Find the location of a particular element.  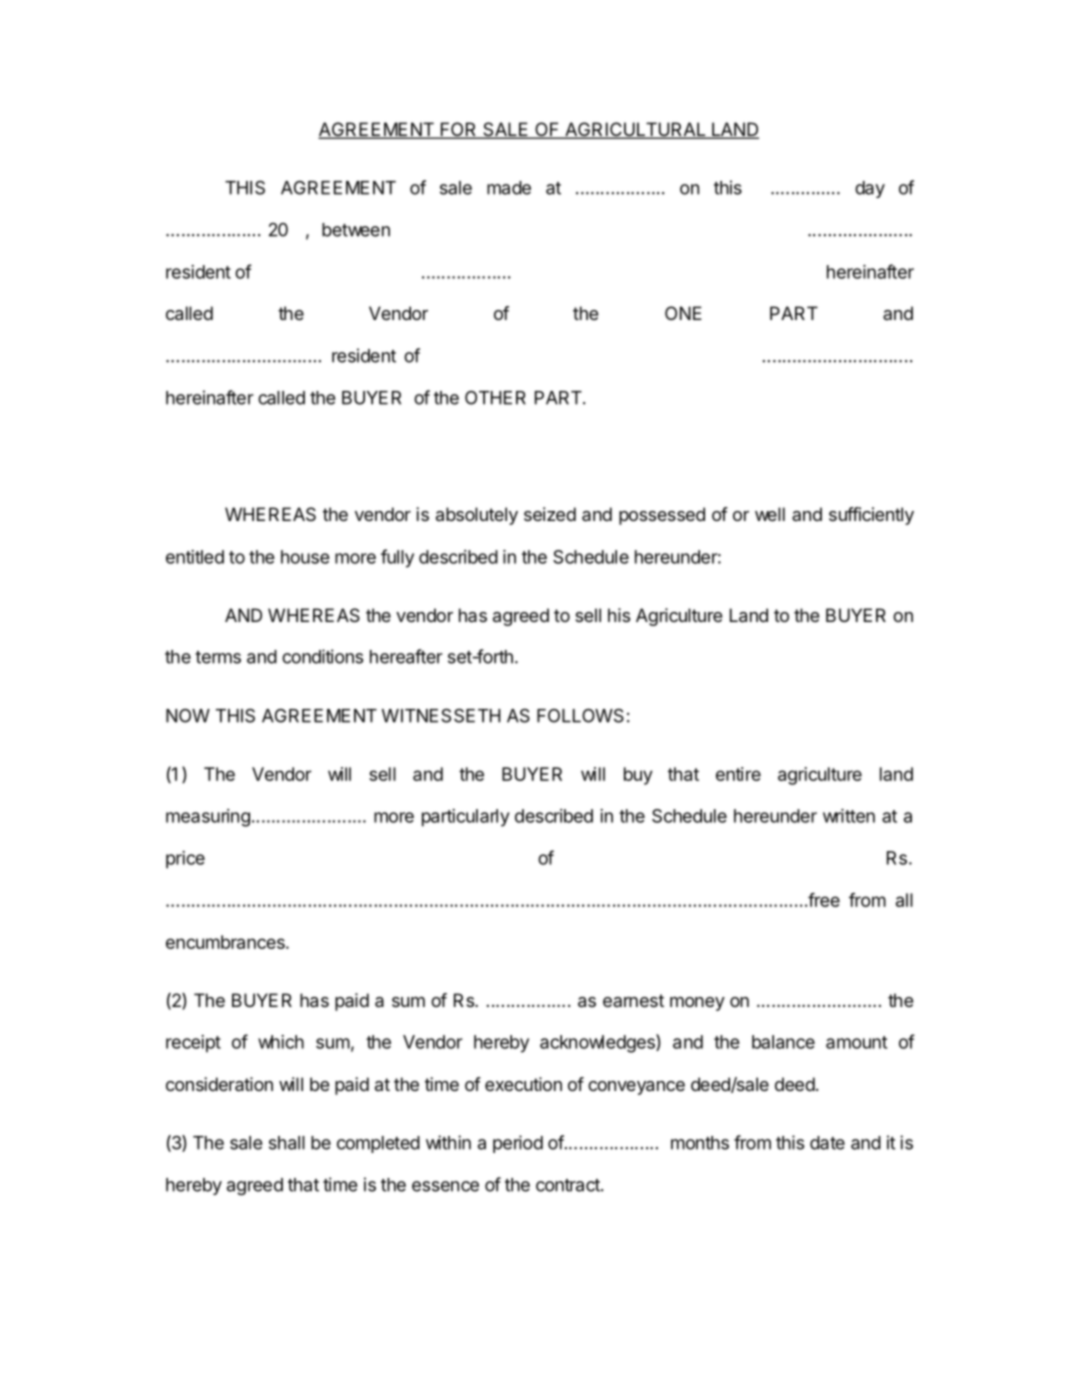

FOLLOWS is located at coordinates (580, 716).
